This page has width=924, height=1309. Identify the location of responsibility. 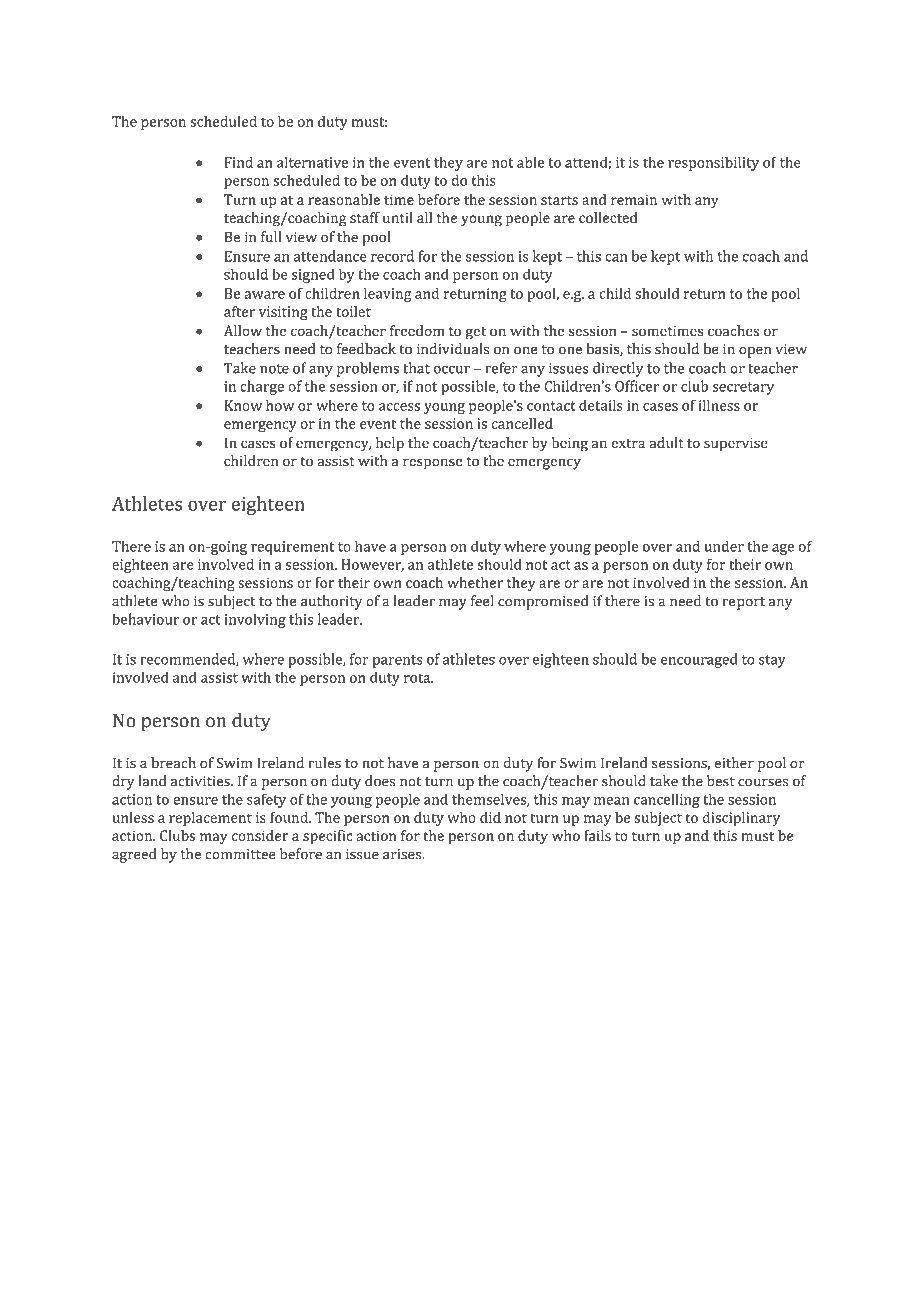
(713, 163).
